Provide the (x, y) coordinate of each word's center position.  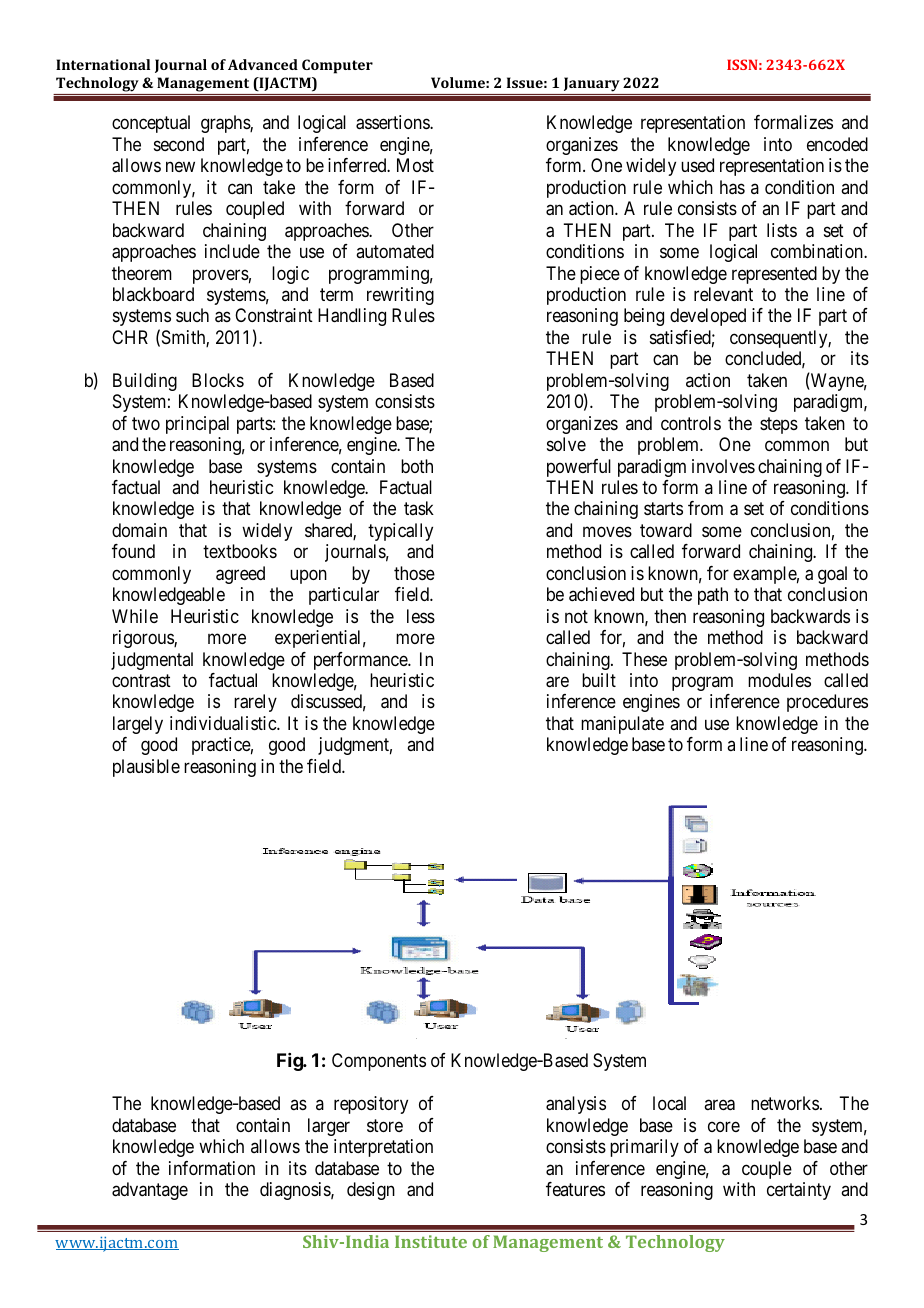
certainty (799, 1191)
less (421, 616)
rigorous (144, 639)
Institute (431, 1241)
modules (779, 680)
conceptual (151, 124)
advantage (150, 1191)
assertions (393, 122)
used (697, 165)
